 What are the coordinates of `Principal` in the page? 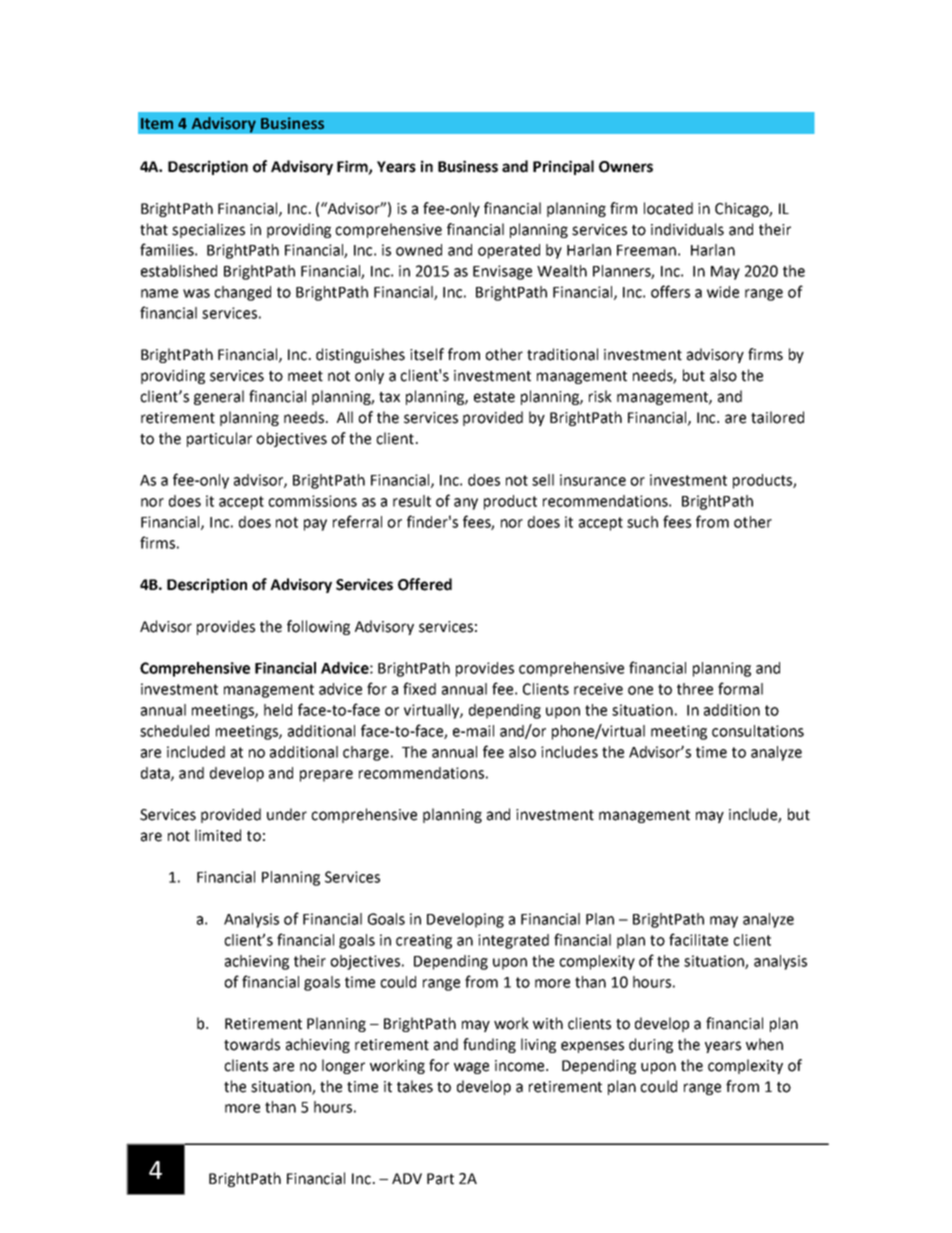 It's located at (563, 167).
